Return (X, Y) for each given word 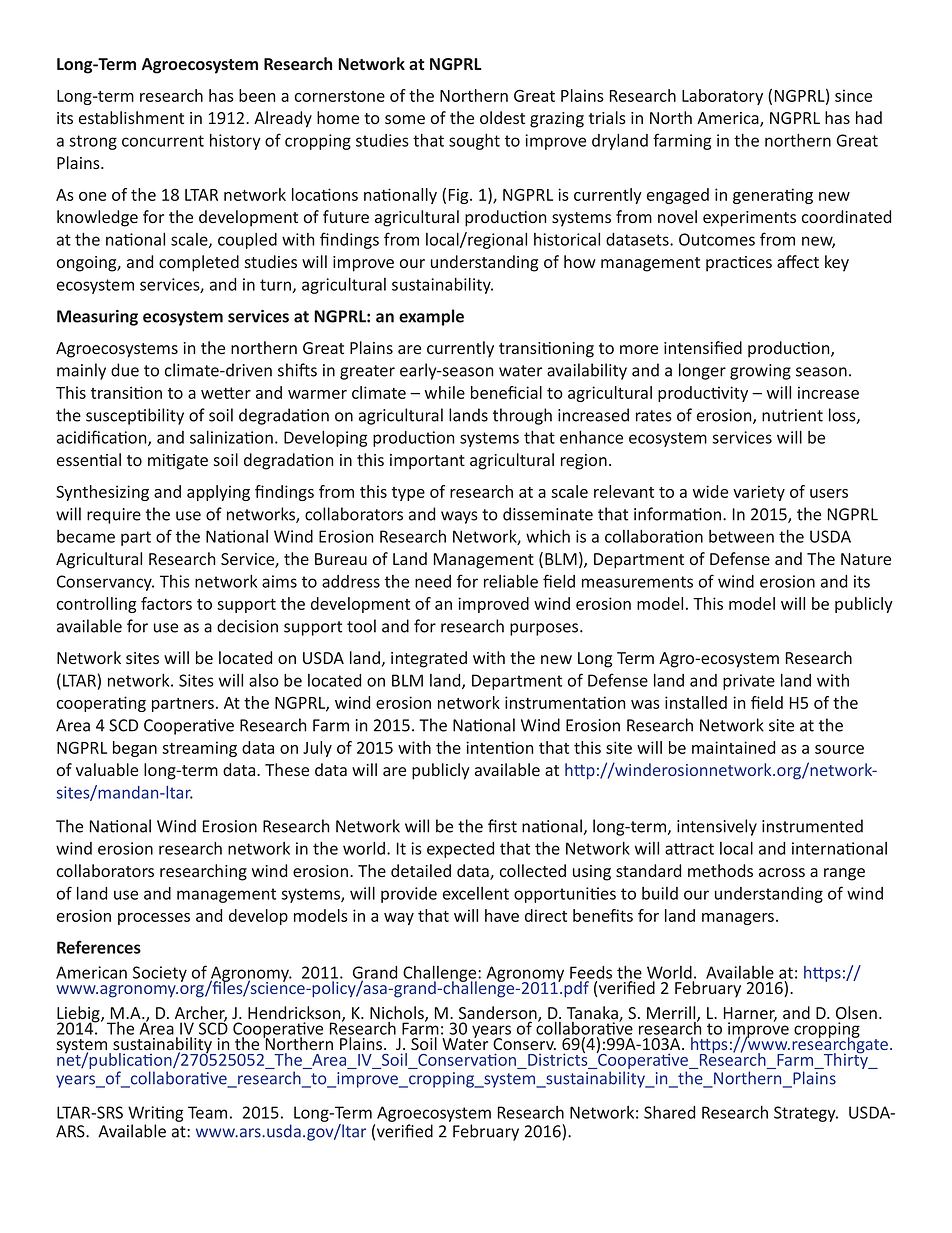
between (741, 536)
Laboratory (722, 97)
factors (166, 603)
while (445, 392)
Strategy (806, 1114)
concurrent (163, 141)
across (782, 872)
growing (760, 372)
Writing (155, 1114)
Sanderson (499, 1014)
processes (154, 919)
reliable (511, 581)
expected (461, 850)
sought (474, 142)
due (125, 370)
